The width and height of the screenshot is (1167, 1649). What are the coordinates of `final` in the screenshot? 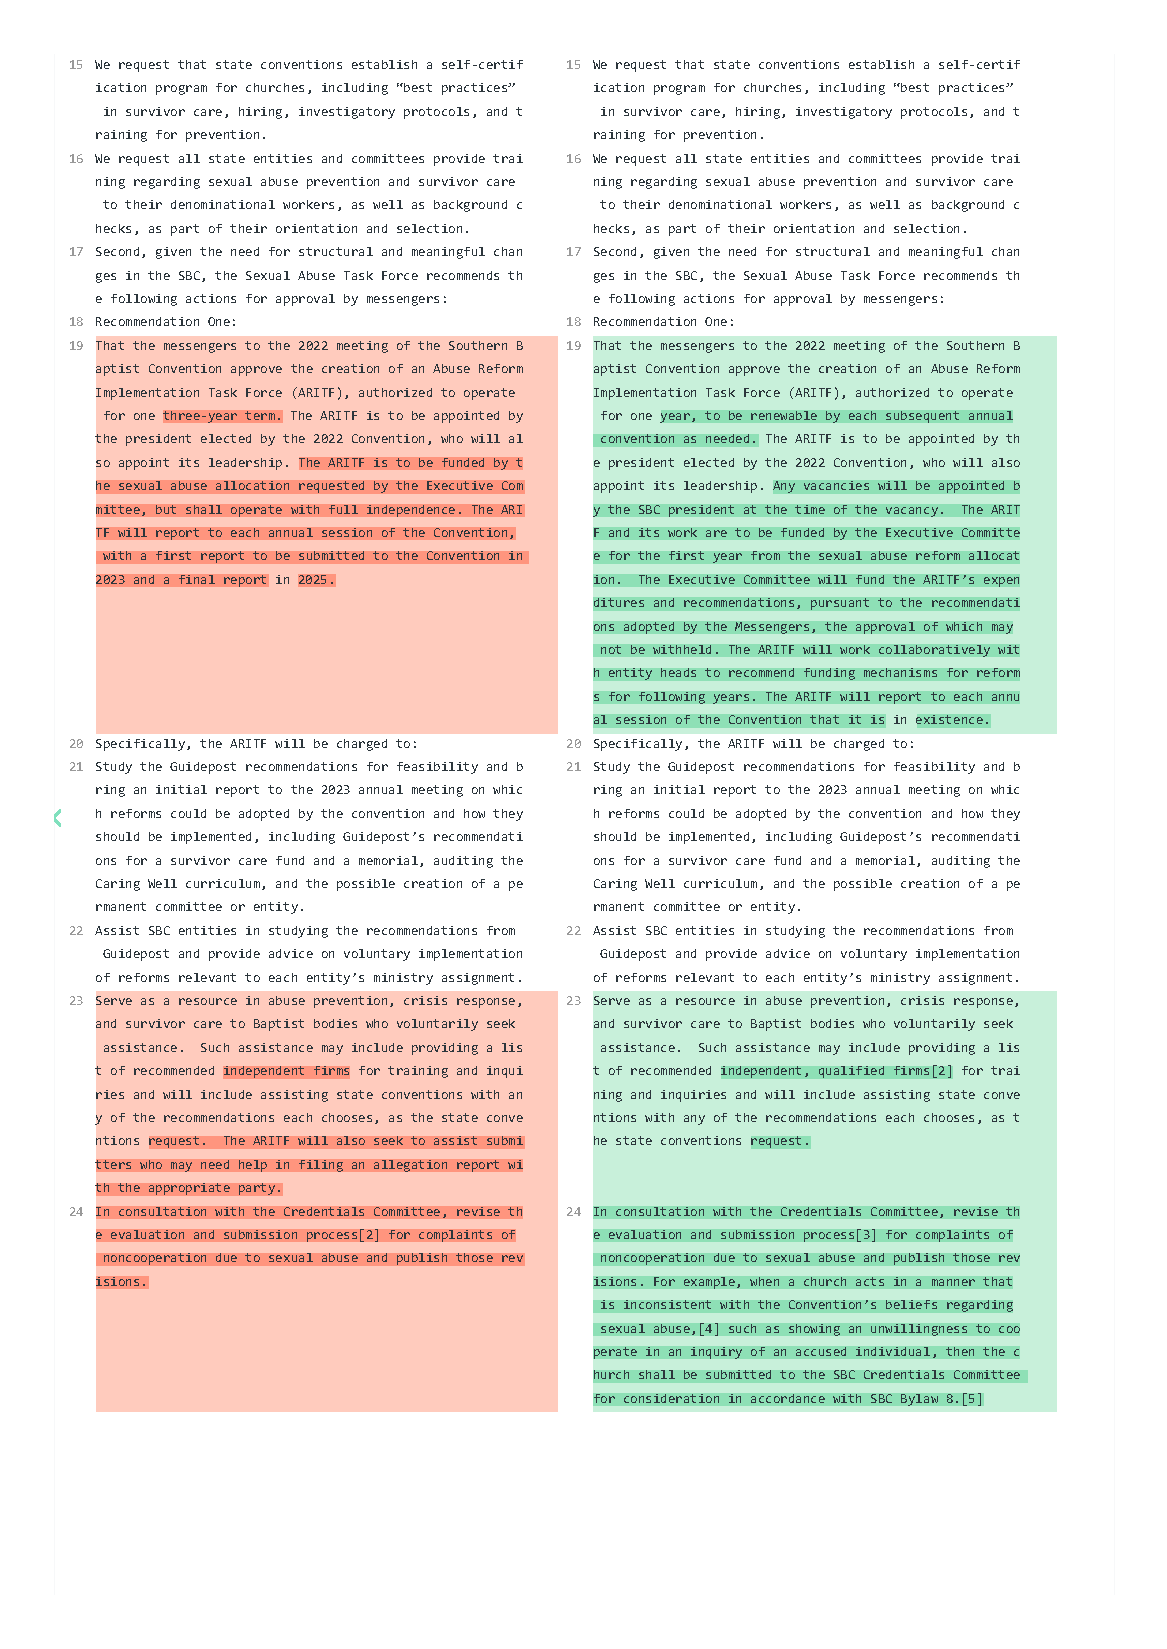 It's located at (197, 579).
